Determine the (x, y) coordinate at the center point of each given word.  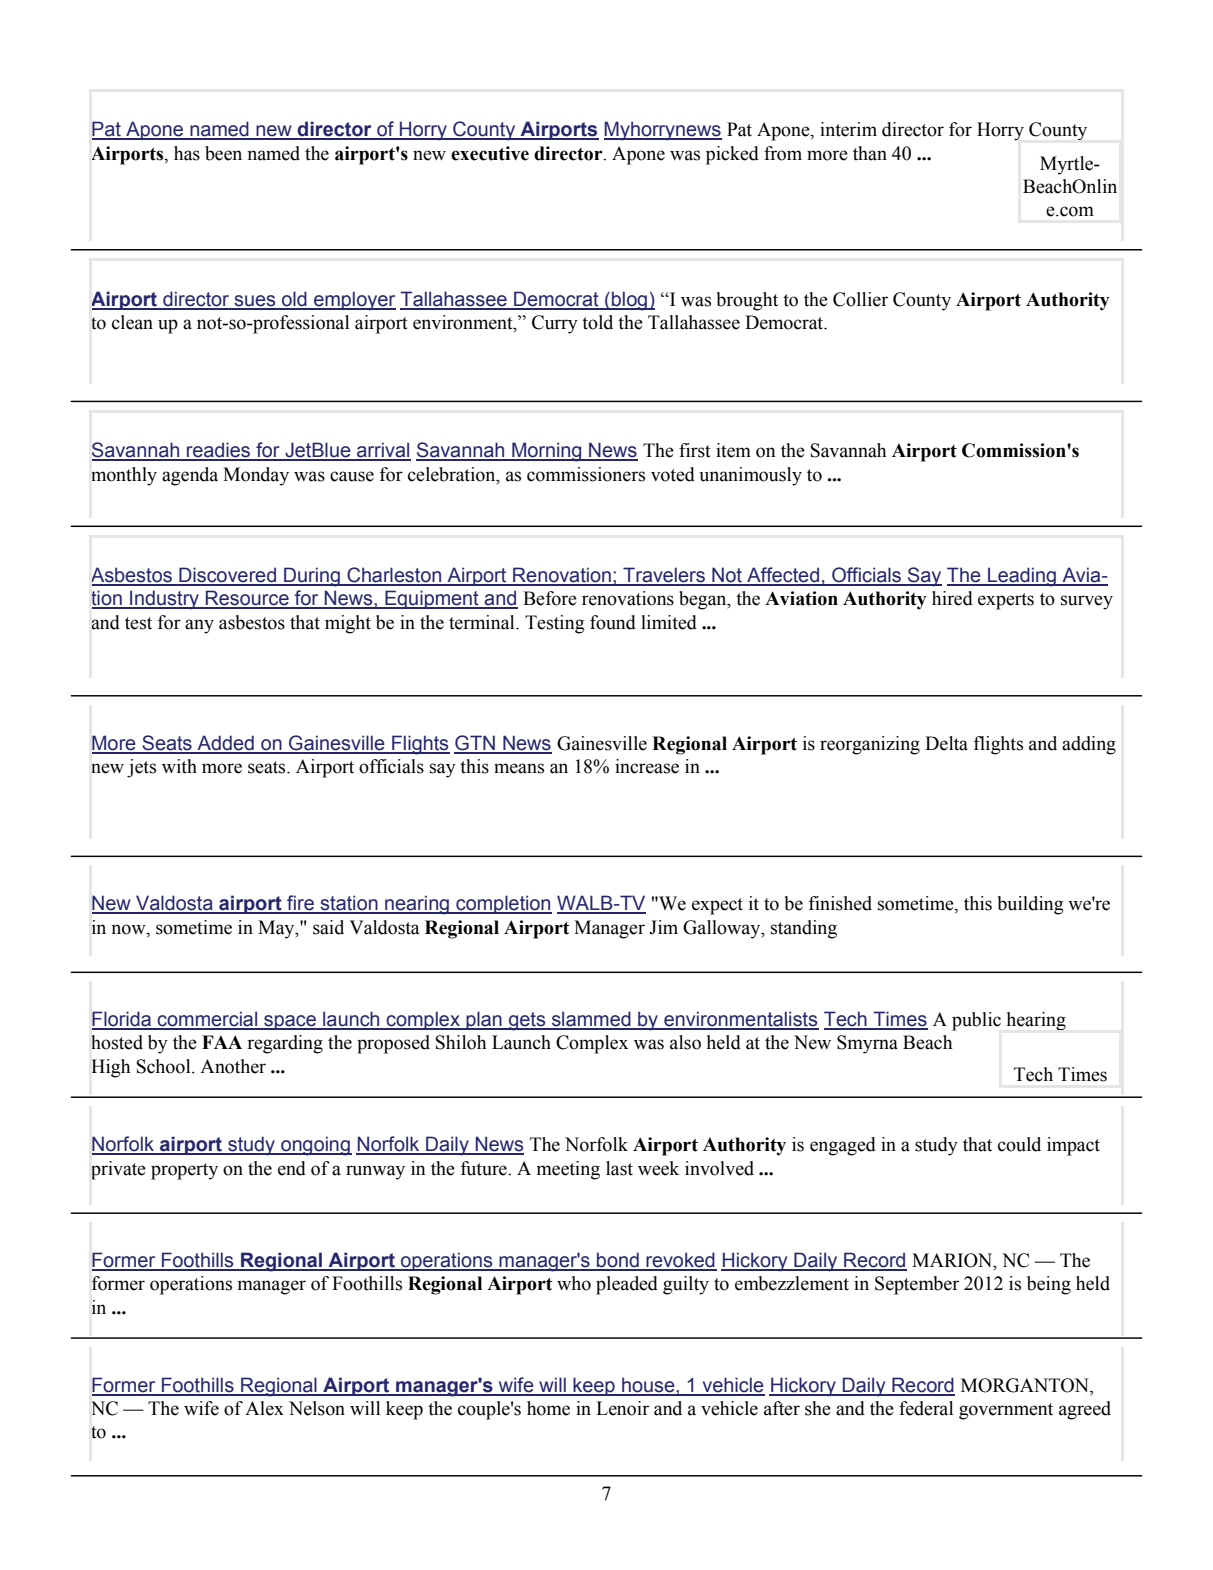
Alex (264, 1408)
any (199, 626)
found (613, 622)
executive (490, 153)
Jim (663, 927)
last (619, 1168)
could (1019, 1144)
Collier (860, 299)
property (184, 1171)
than (870, 153)
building (1031, 905)
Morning (547, 452)
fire (301, 904)
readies (219, 451)
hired (952, 598)
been (223, 153)
